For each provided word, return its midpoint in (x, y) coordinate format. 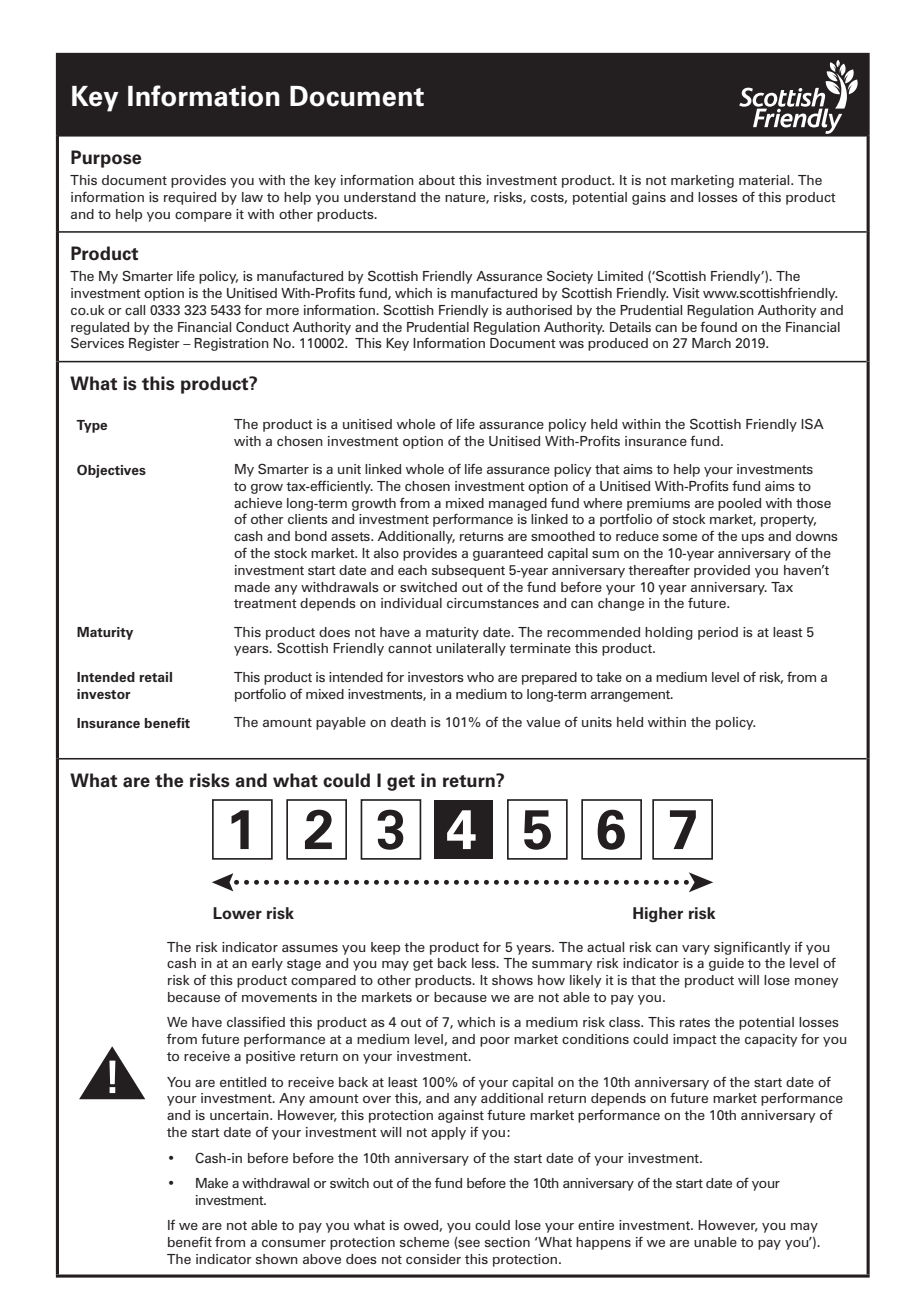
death (408, 722)
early (267, 964)
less (485, 963)
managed (518, 504)
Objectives (111, 471)
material (765, 180)
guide (726, 964)
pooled (739, 504)
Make (212, 1183)
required (190, 198)
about (437, 180)
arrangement (631, 696)
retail (155, 677)
